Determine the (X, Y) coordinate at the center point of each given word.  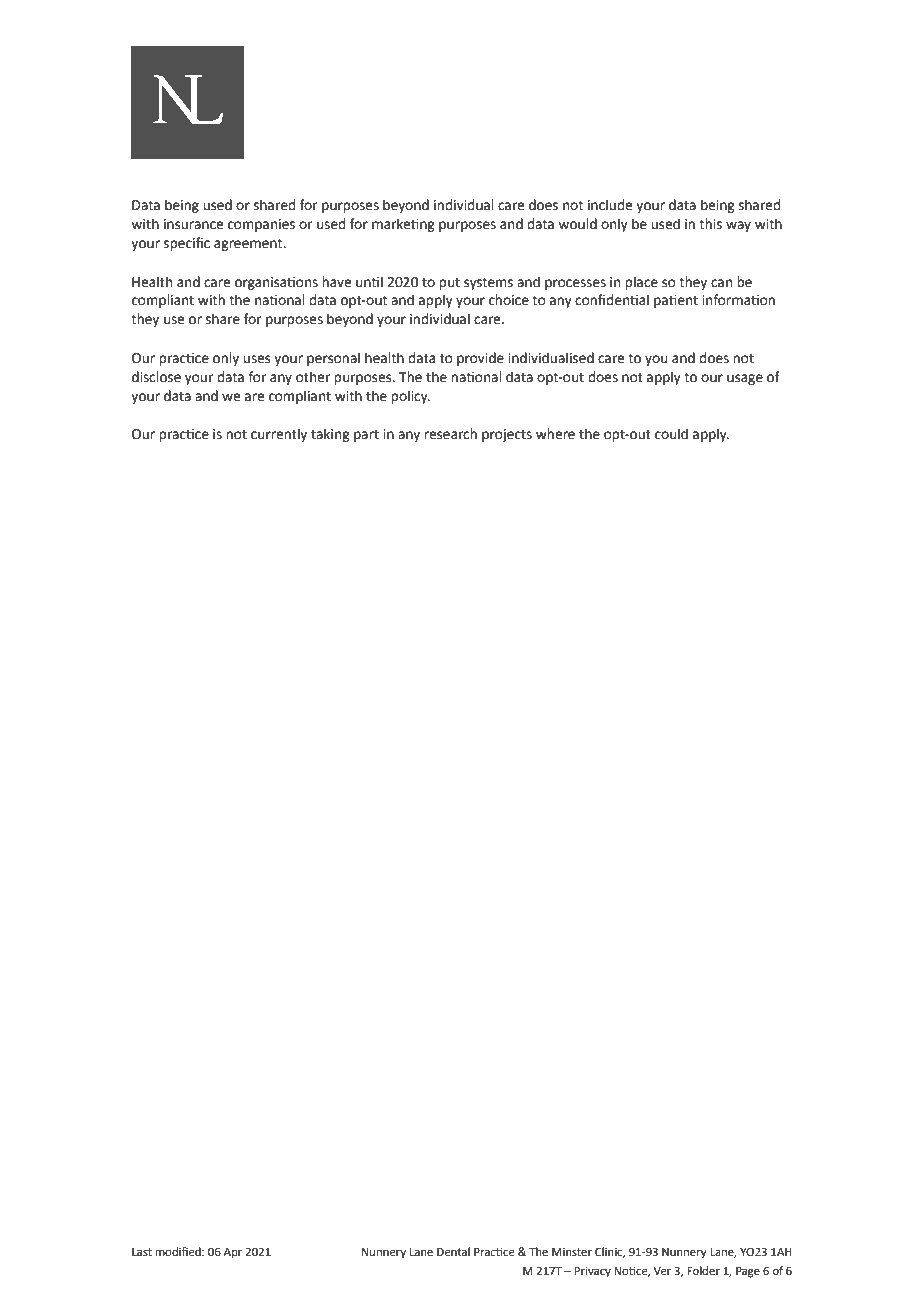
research (450, 434)
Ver (662, 1271)
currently (279, 435)
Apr (233, 1253)
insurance (193, 224)
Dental (453, 1252)
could (671, 434)
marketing (403, 225)
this (710, 224)
